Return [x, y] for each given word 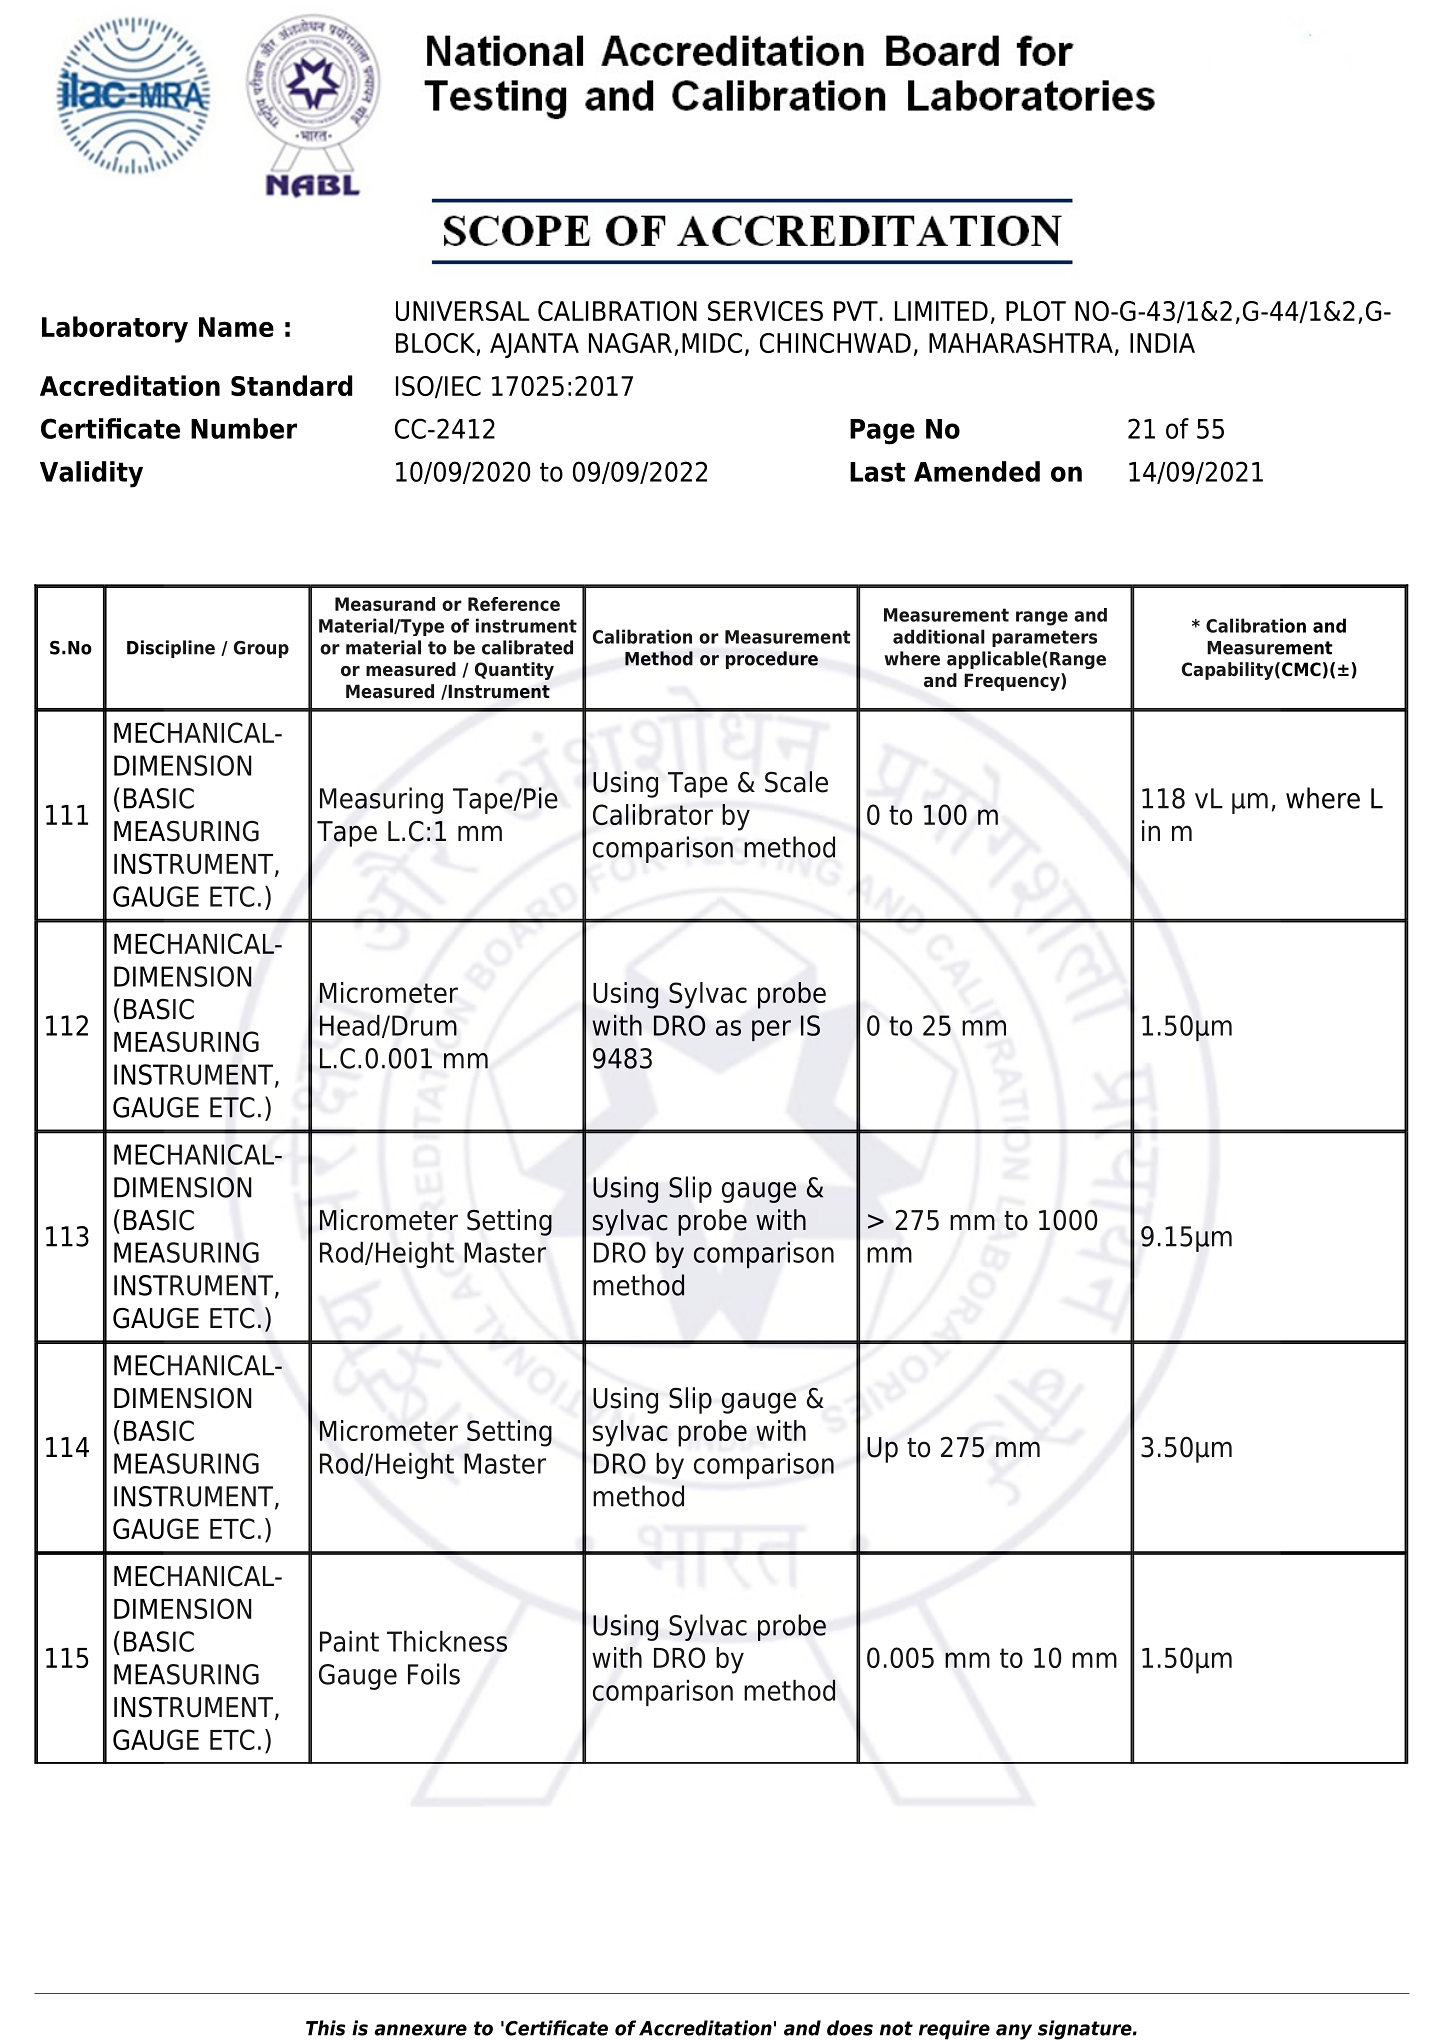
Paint [349, 1641]
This [325, 2028]
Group [261, 649]
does [850, 2028]
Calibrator [653, 814]
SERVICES [765, 311]
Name [236, 327]
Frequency [1013, 682]
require [954, 2030]
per [771, 1030]
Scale [796, 782]
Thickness [447, 1641]
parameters [1044, 638]
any [1014, 2032]
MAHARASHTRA [1021, 343]
